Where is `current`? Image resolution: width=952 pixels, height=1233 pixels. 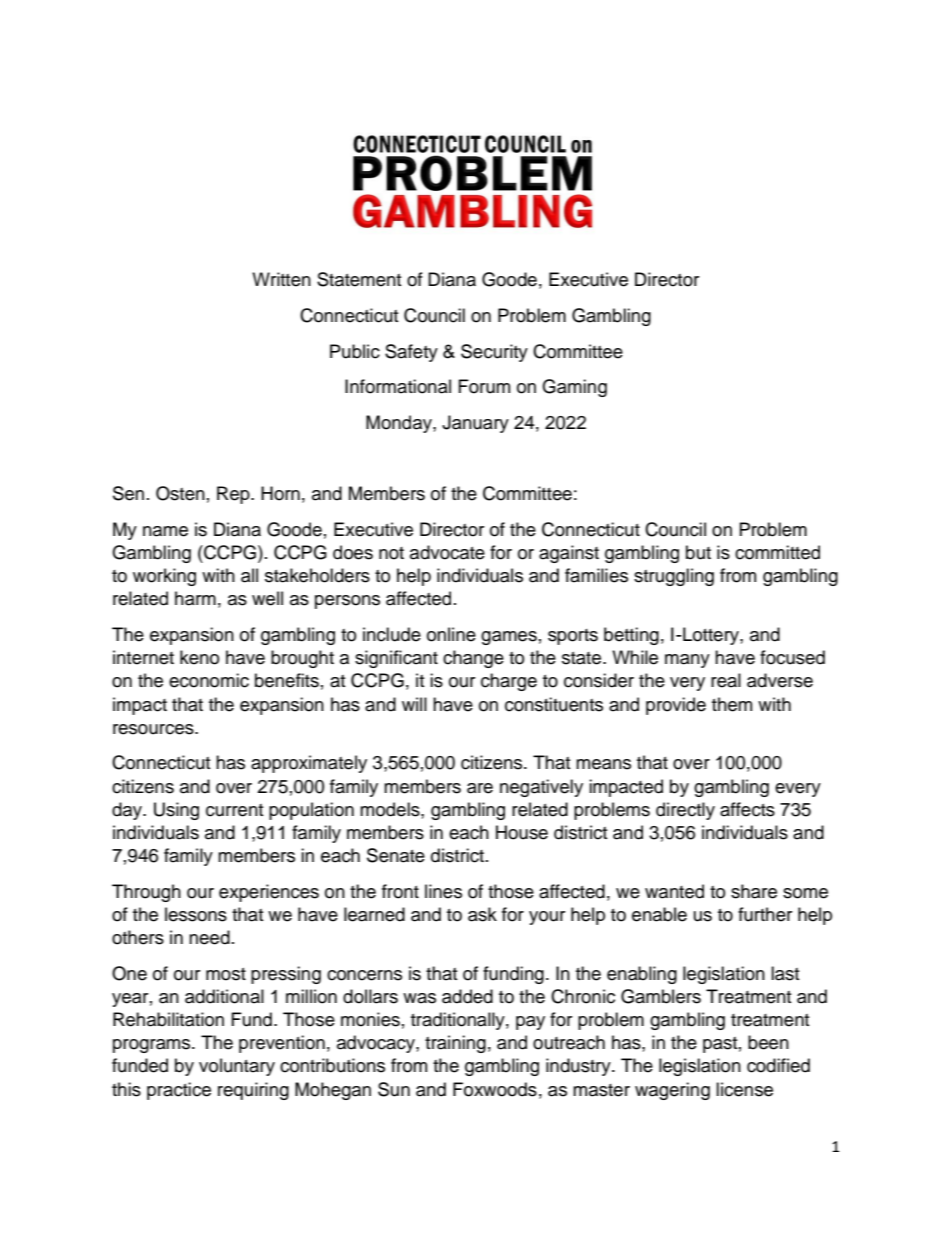
current is located at coordinates (234, 810).
